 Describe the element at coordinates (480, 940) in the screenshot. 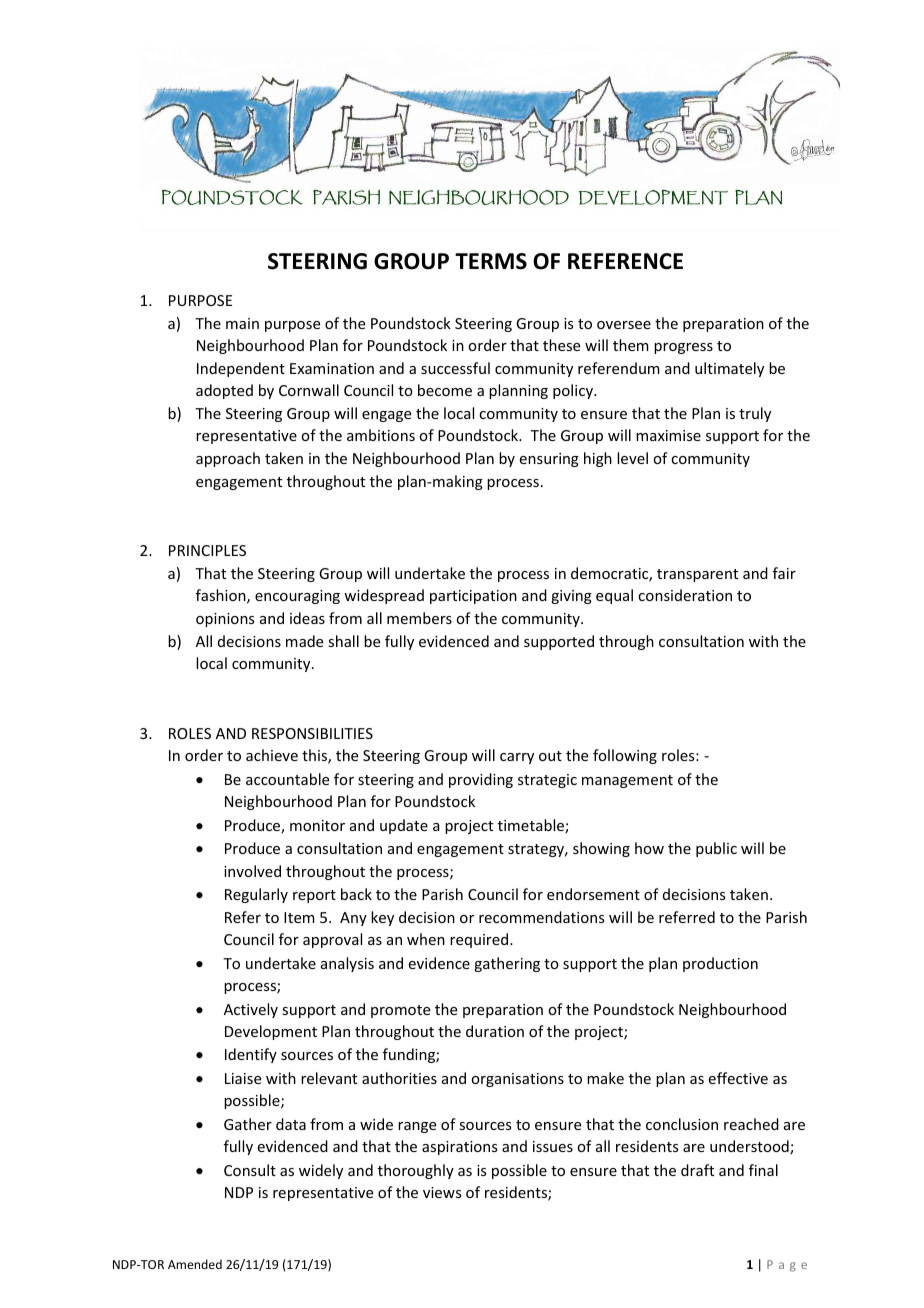

I see `required` at that location.
